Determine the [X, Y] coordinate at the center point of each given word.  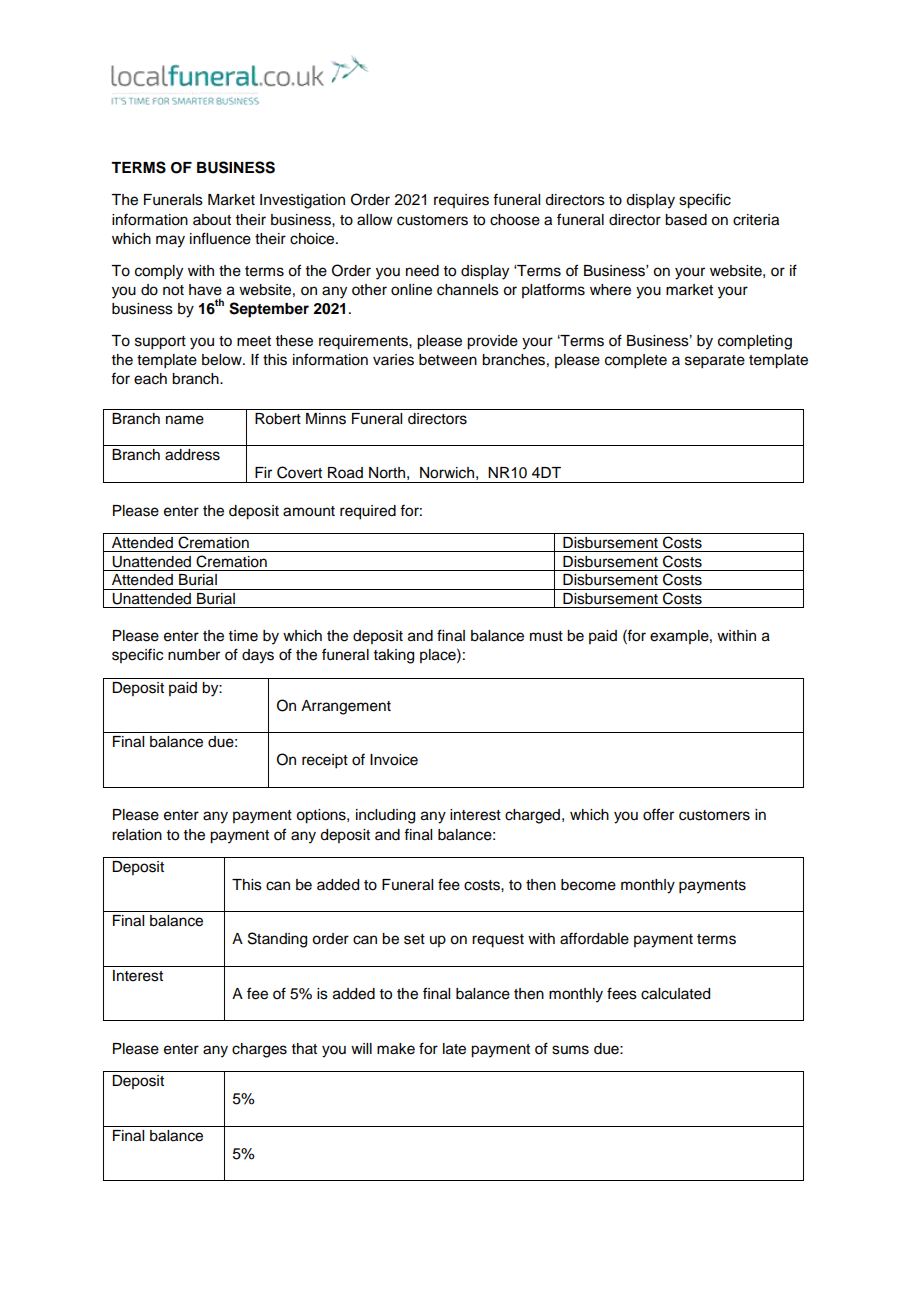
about [212, 220]
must [546, 636]
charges [259, 1050]
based [686, 220]
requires [461, 201]
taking [394, 656]
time [243, 636]
